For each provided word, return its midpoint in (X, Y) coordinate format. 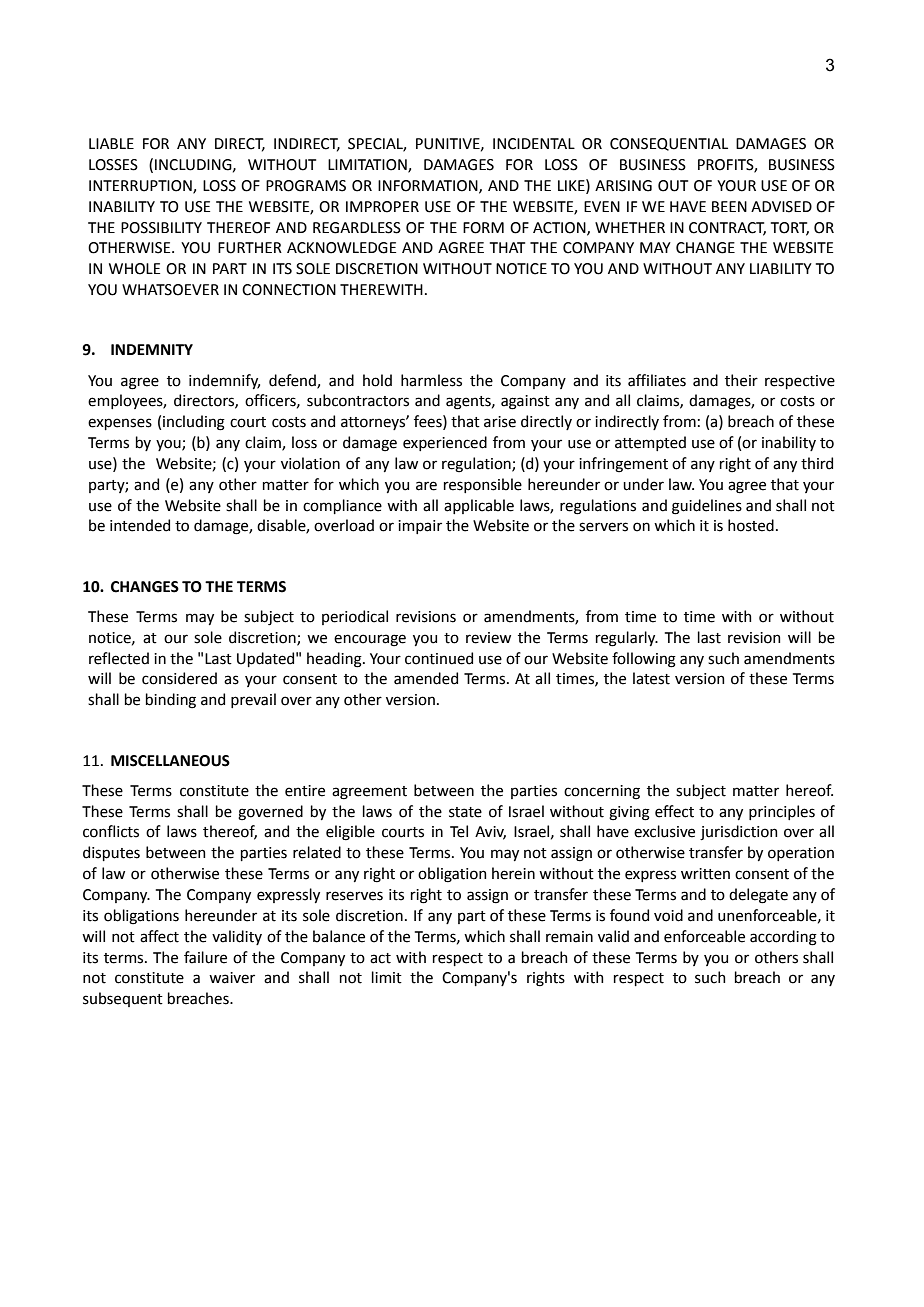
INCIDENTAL (534, 144)
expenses (120, 424)
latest (651, 678)
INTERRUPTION (141, 186)
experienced (445, 443)
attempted (650, 443)
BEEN (729, 206)
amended (426, 678)
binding (171, 701)
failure (205, 957)
